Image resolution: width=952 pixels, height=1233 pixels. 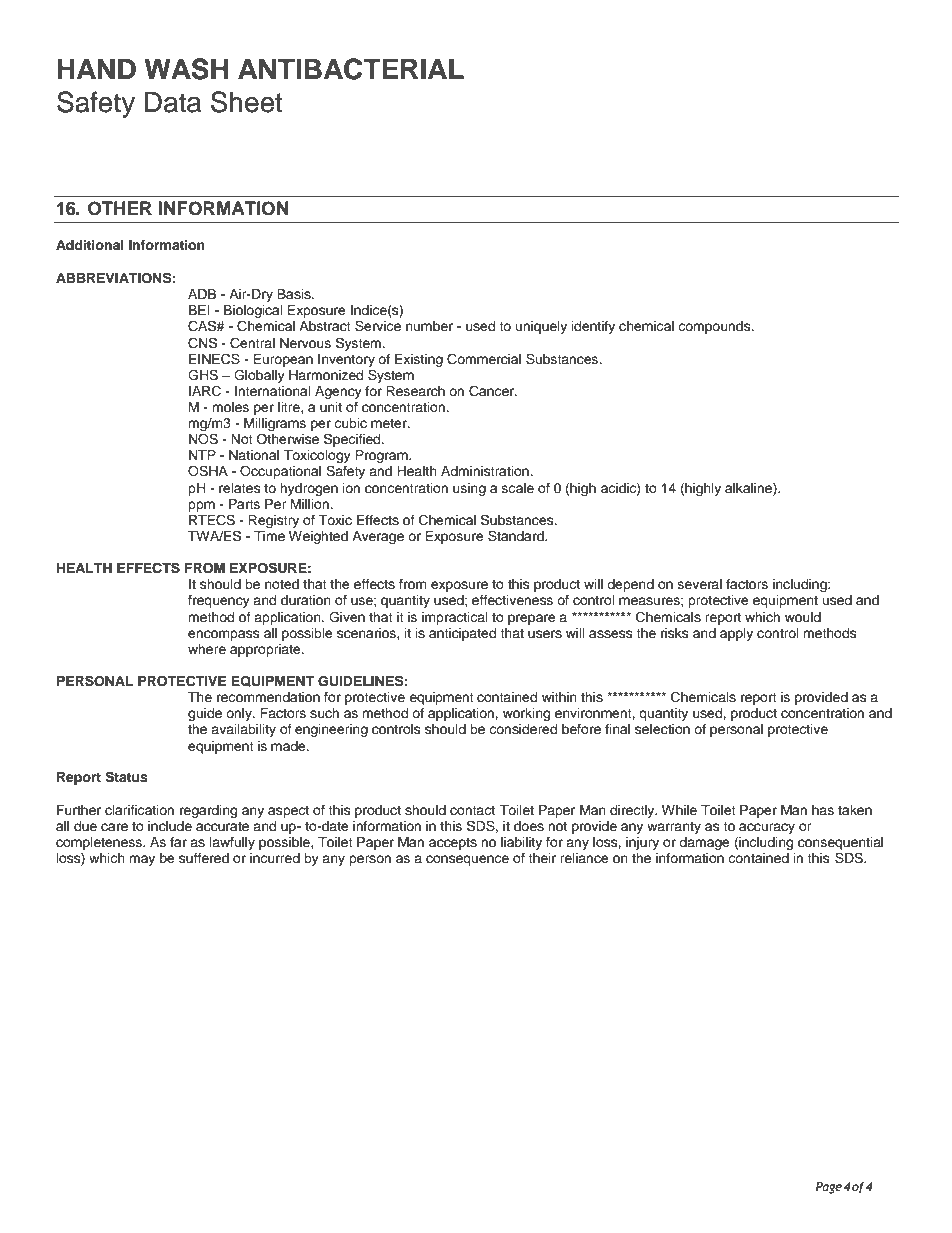 What do you see at coordinates (736, 634) in the document?
I see `apply` at bounding box center [736, 634].
